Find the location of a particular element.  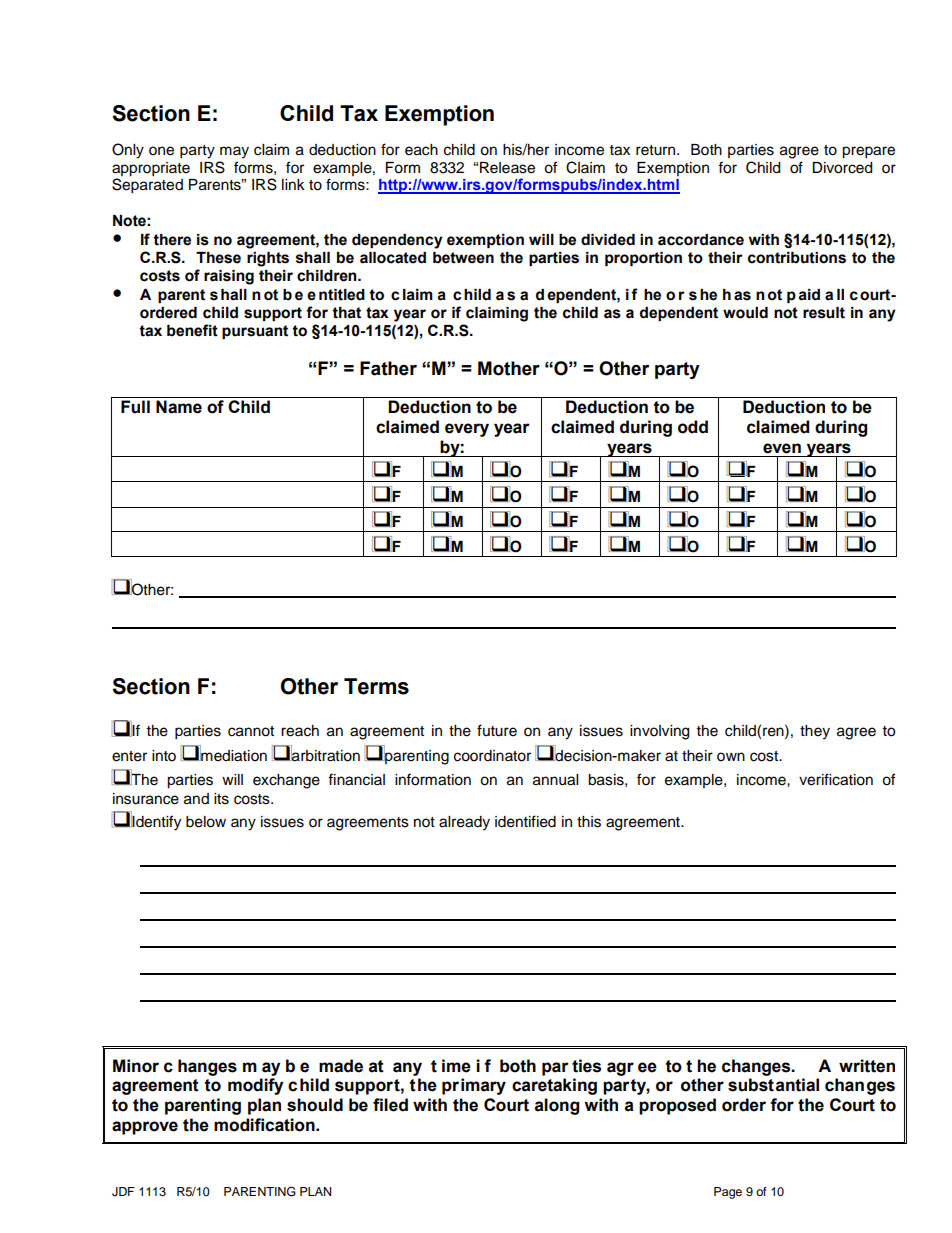

along is located at coordinates (557, 1106).
